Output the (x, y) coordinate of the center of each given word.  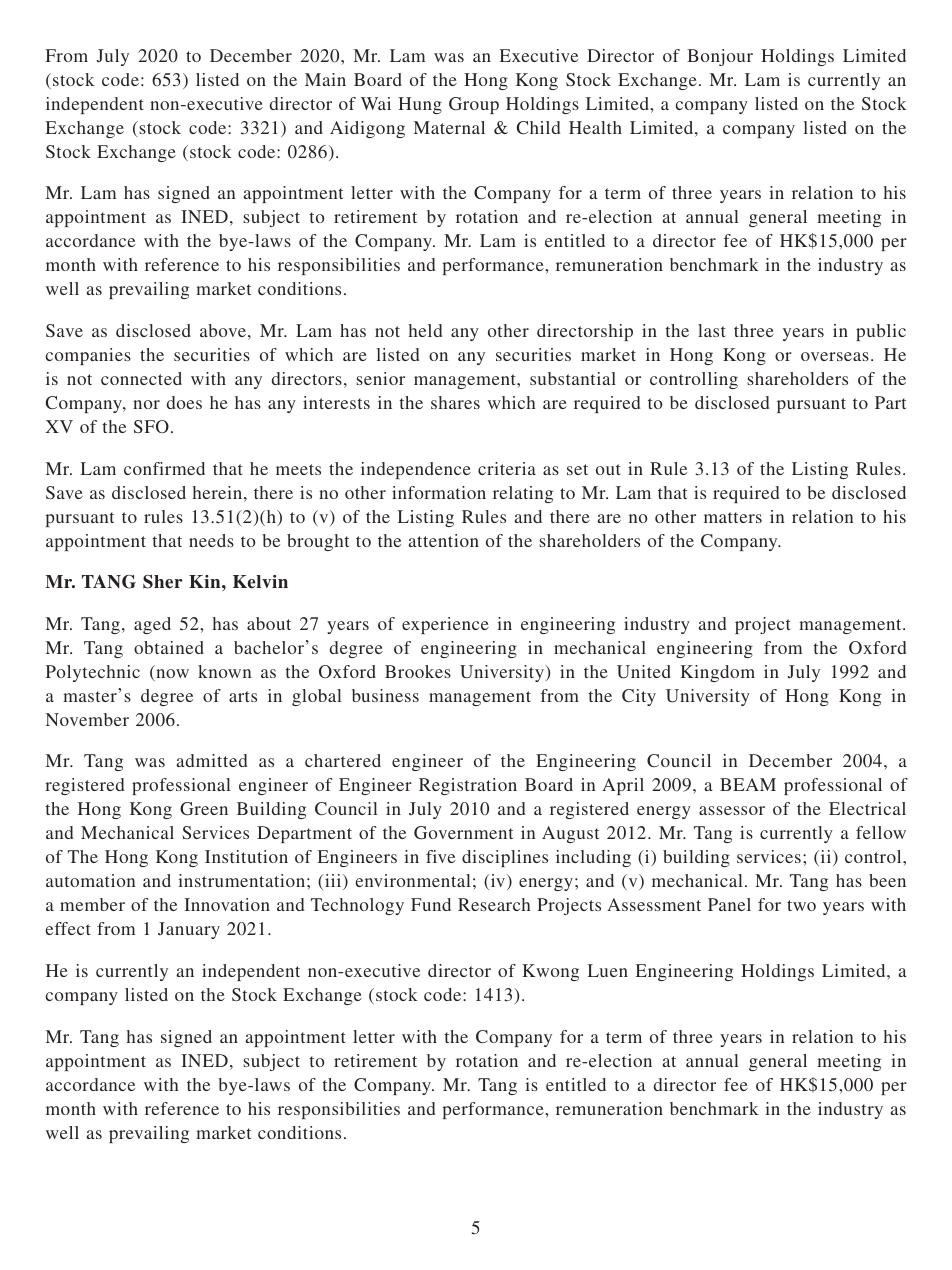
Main (325, 79)
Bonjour (720, 57)
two (801, 905)
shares (455, 402)
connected (141, 378)
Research (494, 904)
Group (474, 105)
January (189, 930)
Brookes (418, 671)
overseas (835, 356)
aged (152, 625)
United (644, 672)
